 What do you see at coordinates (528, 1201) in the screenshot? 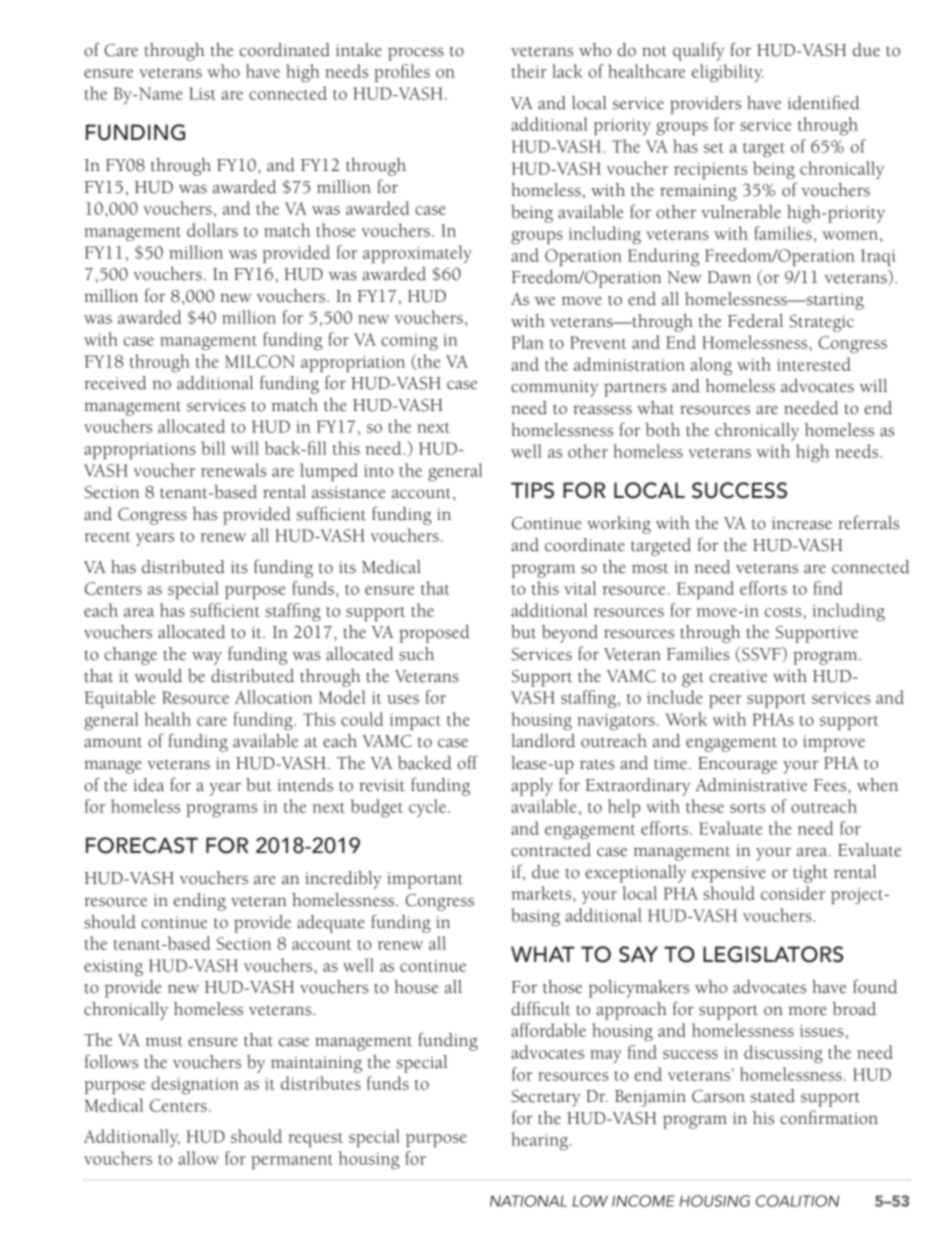
I see `NATIONAL` at bounding box center [528, 1201].
